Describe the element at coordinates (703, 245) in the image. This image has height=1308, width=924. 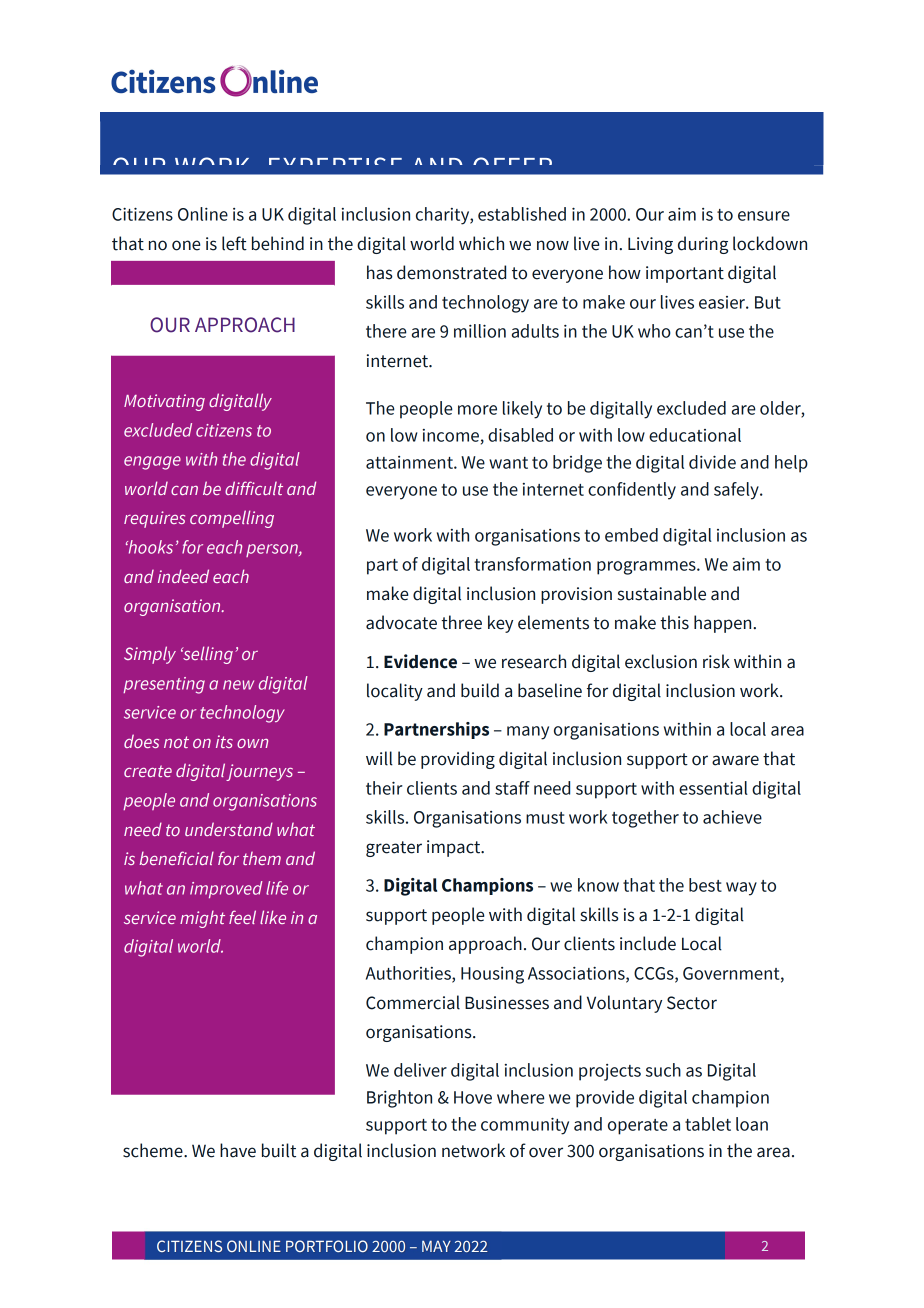
I see `during` at that location.
